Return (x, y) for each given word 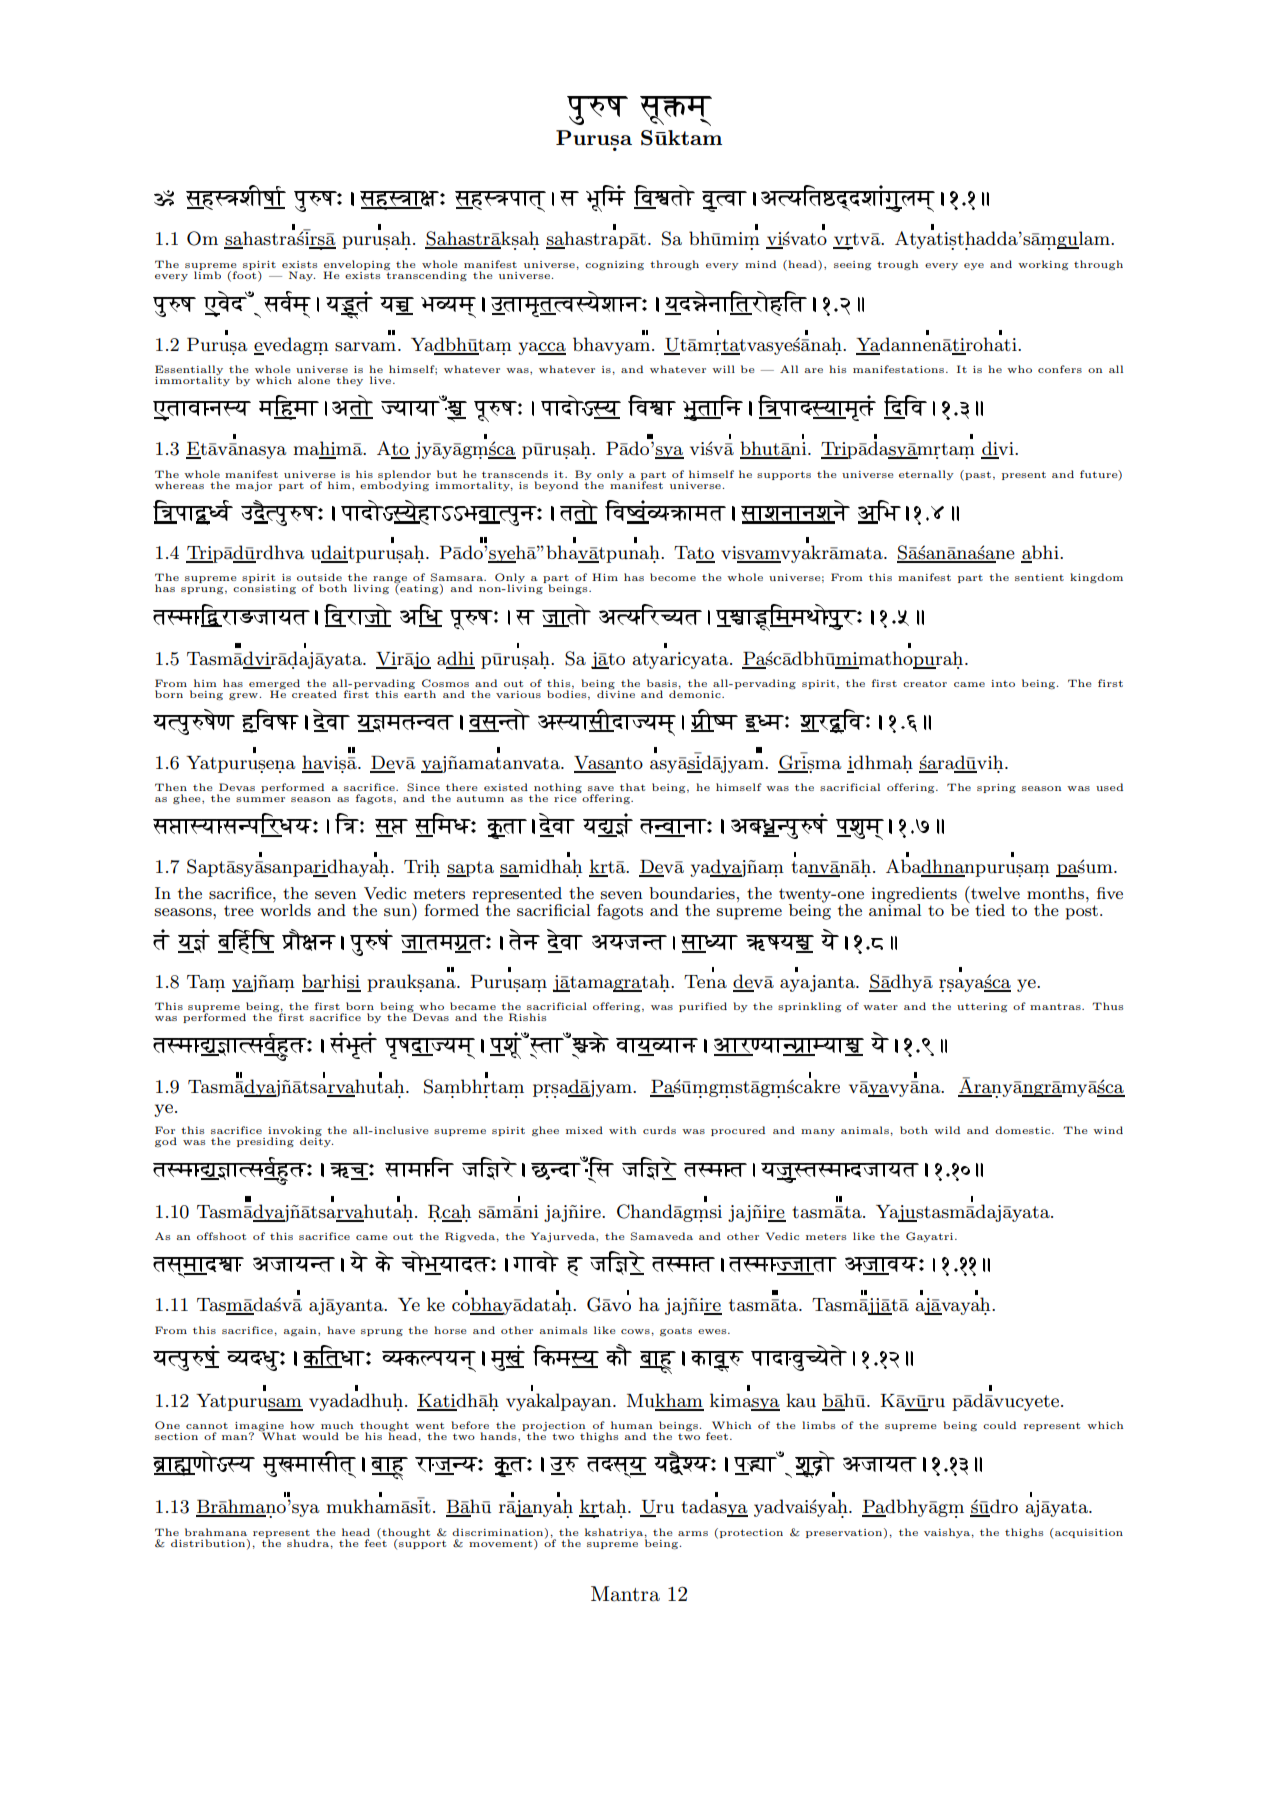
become (673, 577)
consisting (264, 588)
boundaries (692, 893)
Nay (302, 276)
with (622, 1130)
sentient (1039, 577)
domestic (1024, 1130)
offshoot (221, 1236)
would (320, 1436)
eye (974, 266)
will (723, 369)
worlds (285, 908)
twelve (994, 892)
